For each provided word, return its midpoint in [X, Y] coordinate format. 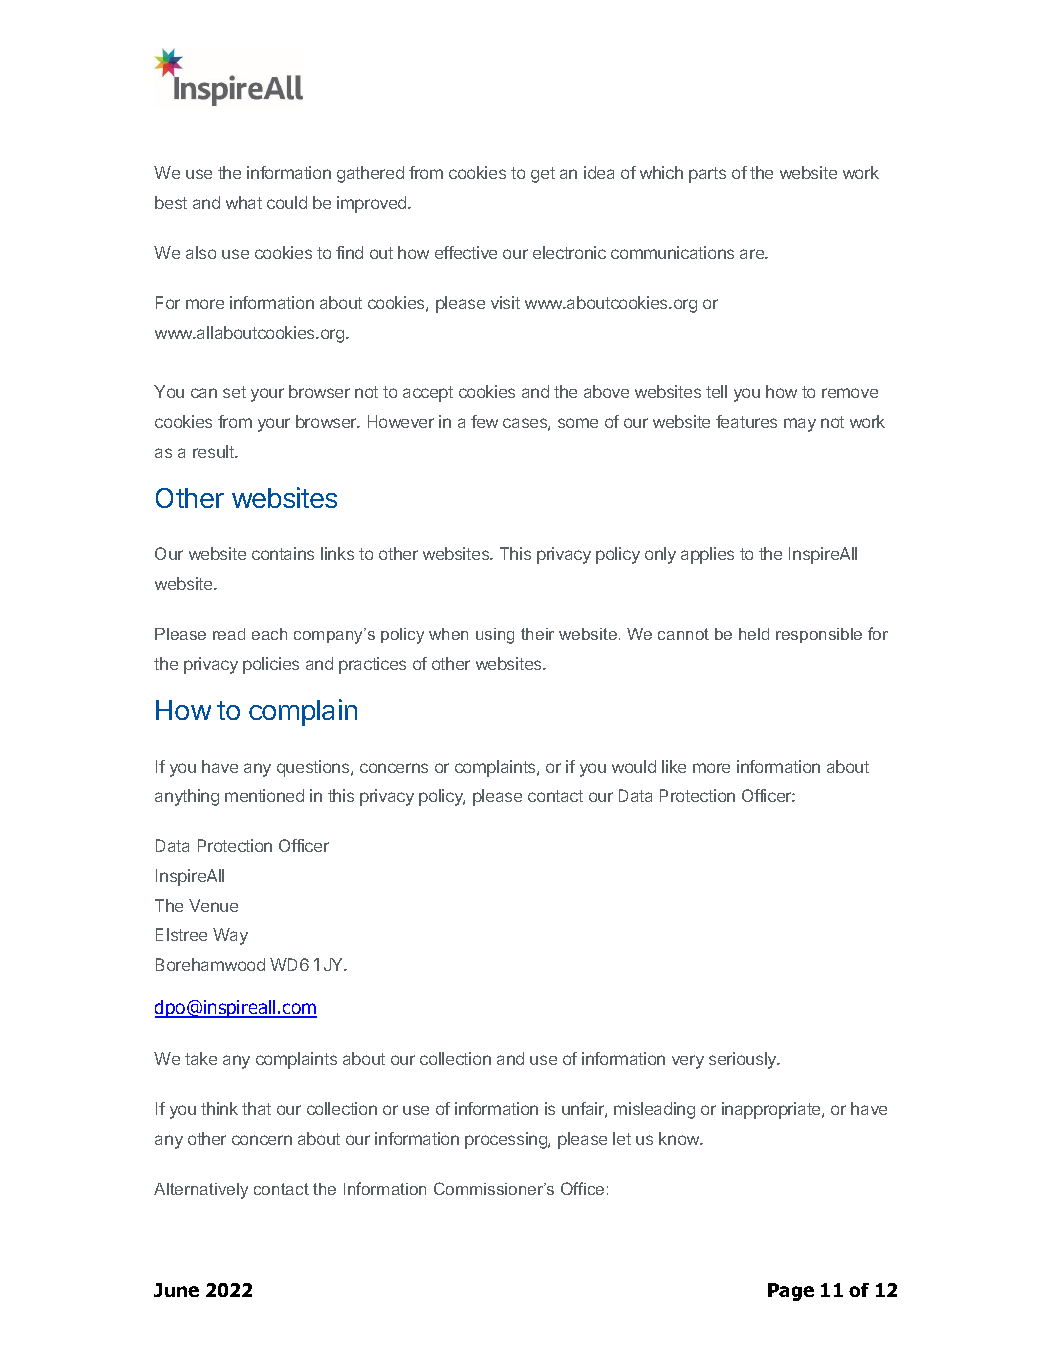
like [674, 766]
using [495, 636]
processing [507, 1140]
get [543, 175]
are [753, 254]
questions [314, 768]
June [176, 1290]
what [244, 202]
